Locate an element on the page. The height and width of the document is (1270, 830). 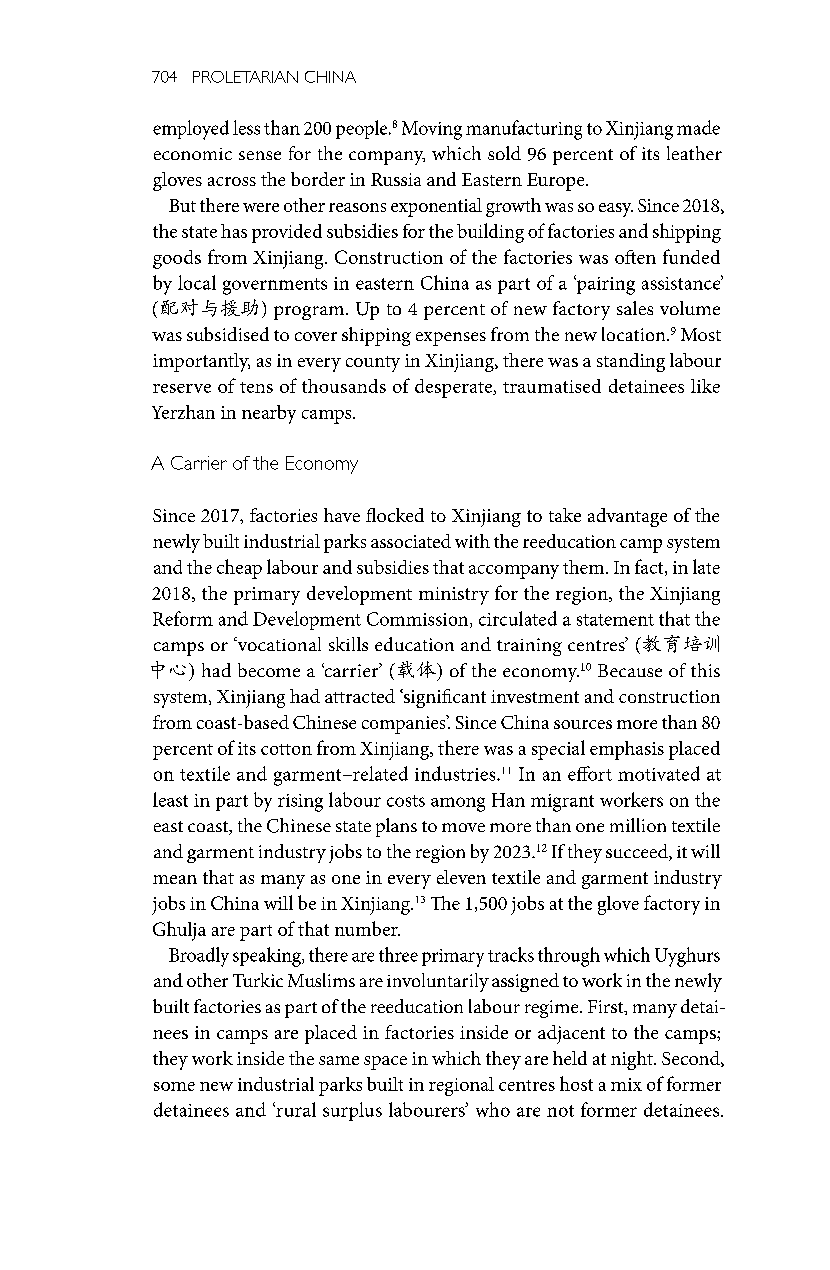
some is located at coordinates (174, 1086).
